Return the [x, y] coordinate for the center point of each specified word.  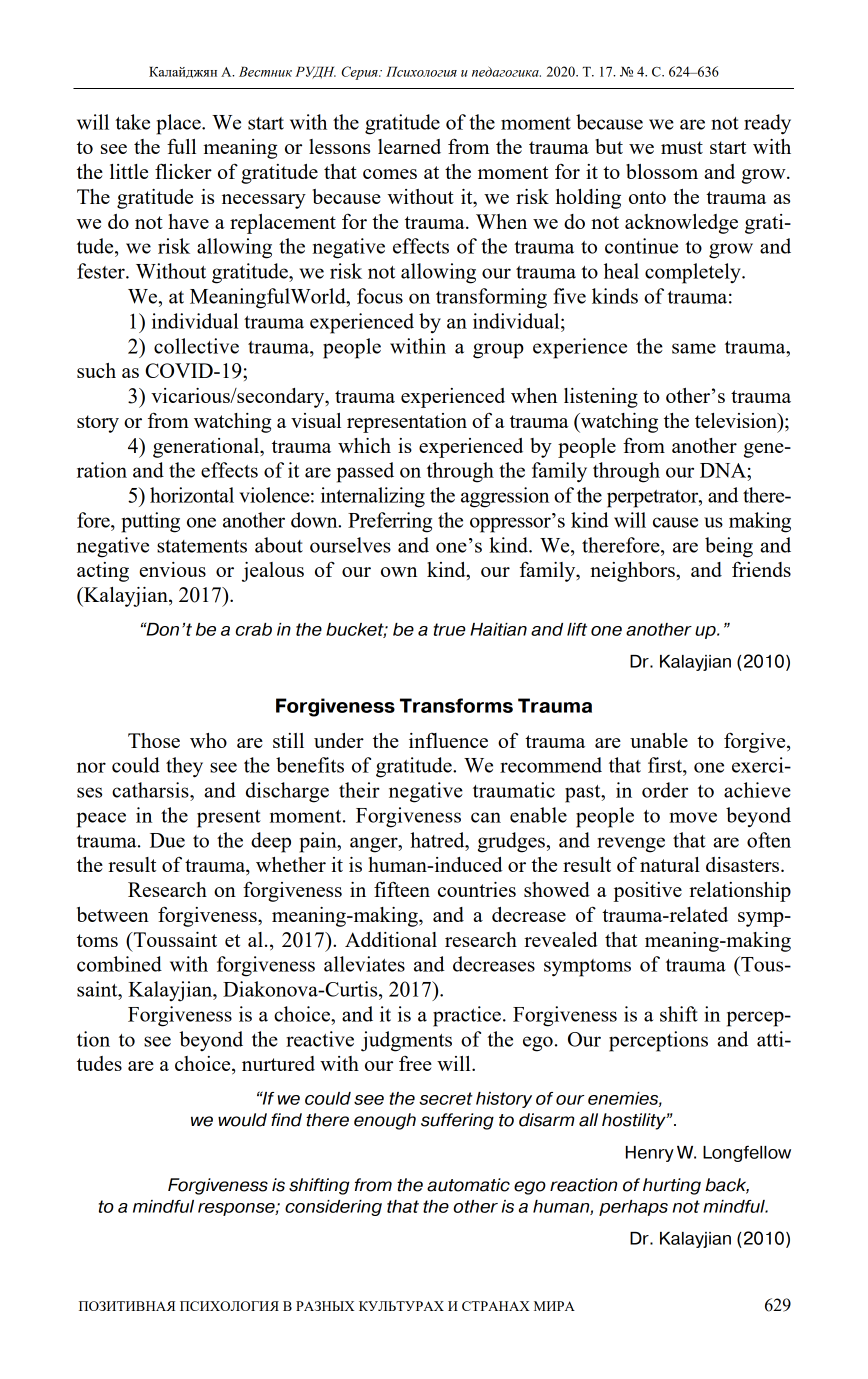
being [729, 547]
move [693, 817]
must [682, 147]
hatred [438, 840]
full [181, 146]
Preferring [390, 522]
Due [167, 840]
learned [409, 146]
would [242, 1120]
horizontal [192, 495]
